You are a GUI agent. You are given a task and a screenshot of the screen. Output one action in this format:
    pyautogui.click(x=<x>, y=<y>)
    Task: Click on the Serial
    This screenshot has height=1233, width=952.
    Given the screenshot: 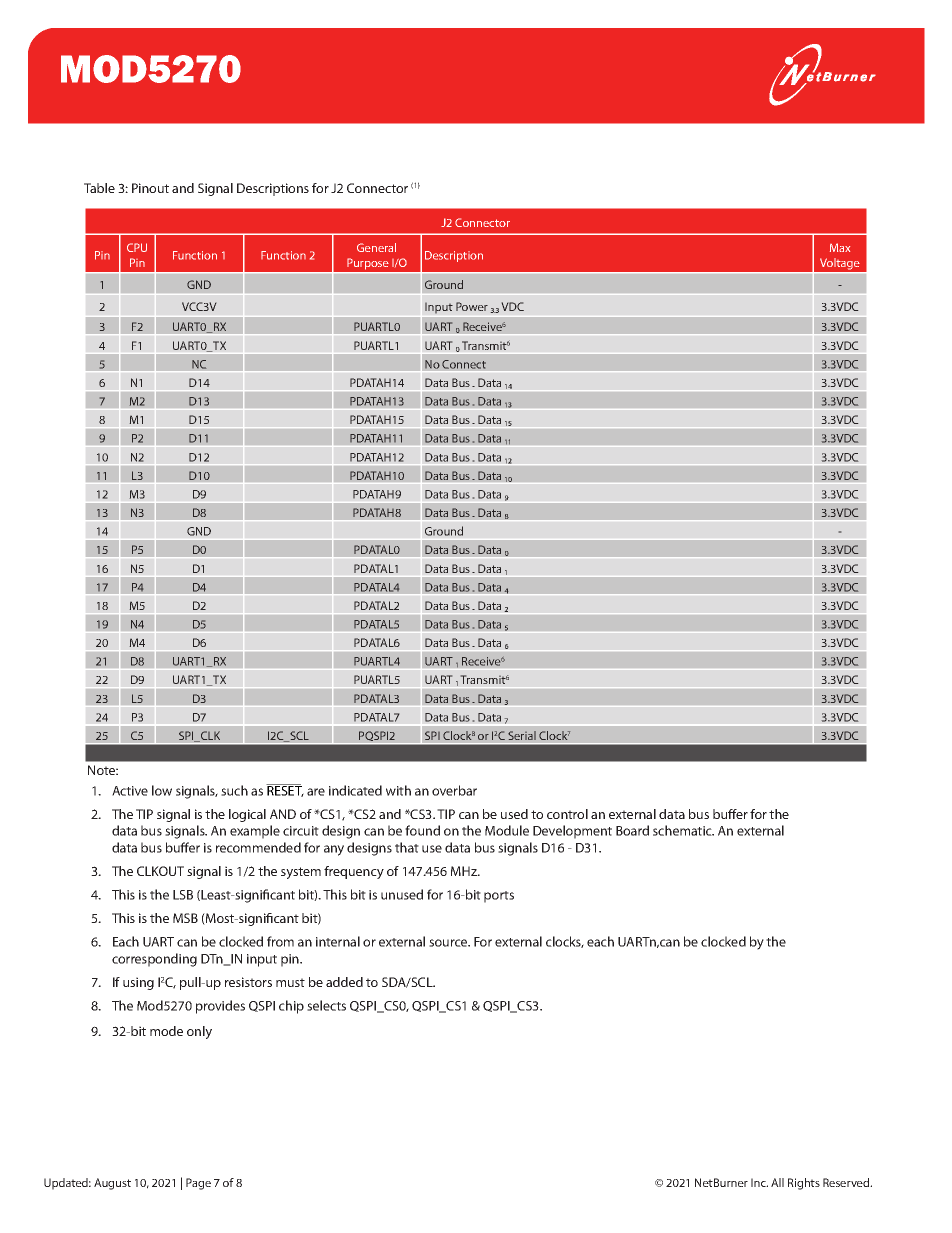 What is the action you would take?
    pyautogui.click(x=522, y=735)
